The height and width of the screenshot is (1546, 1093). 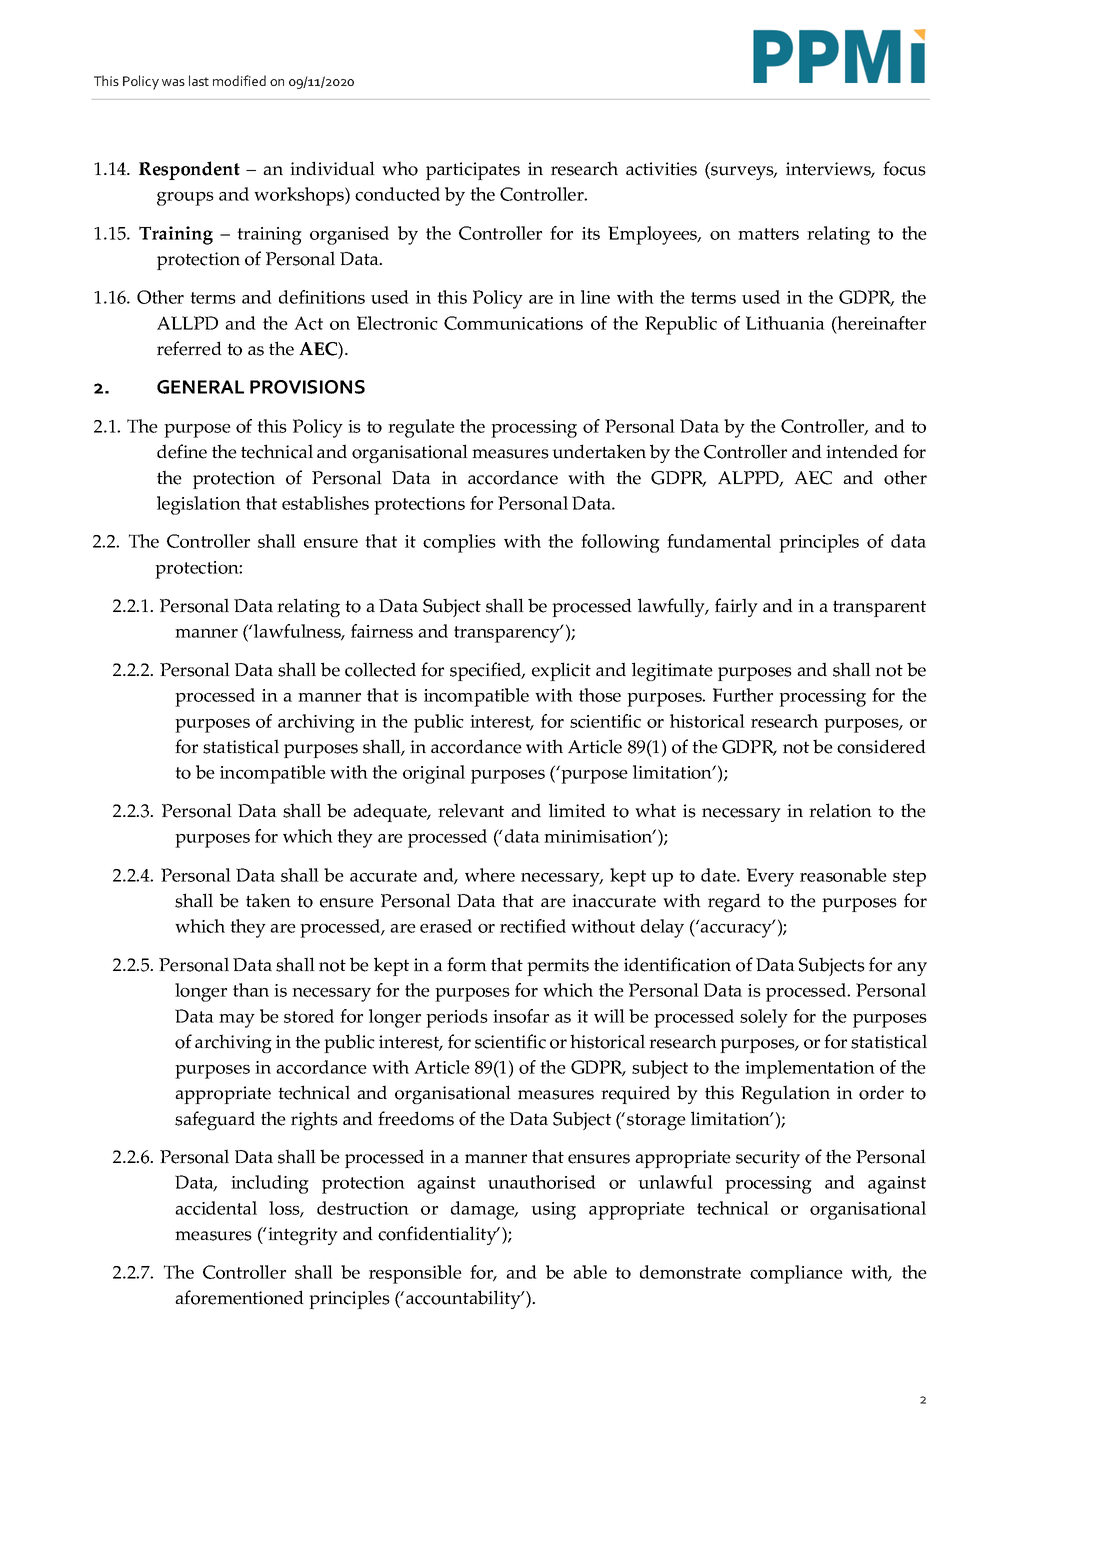 What do you see at coordinates (558, 967) in the screenshot?
I see `permits` at bounding box center [558, 967].
